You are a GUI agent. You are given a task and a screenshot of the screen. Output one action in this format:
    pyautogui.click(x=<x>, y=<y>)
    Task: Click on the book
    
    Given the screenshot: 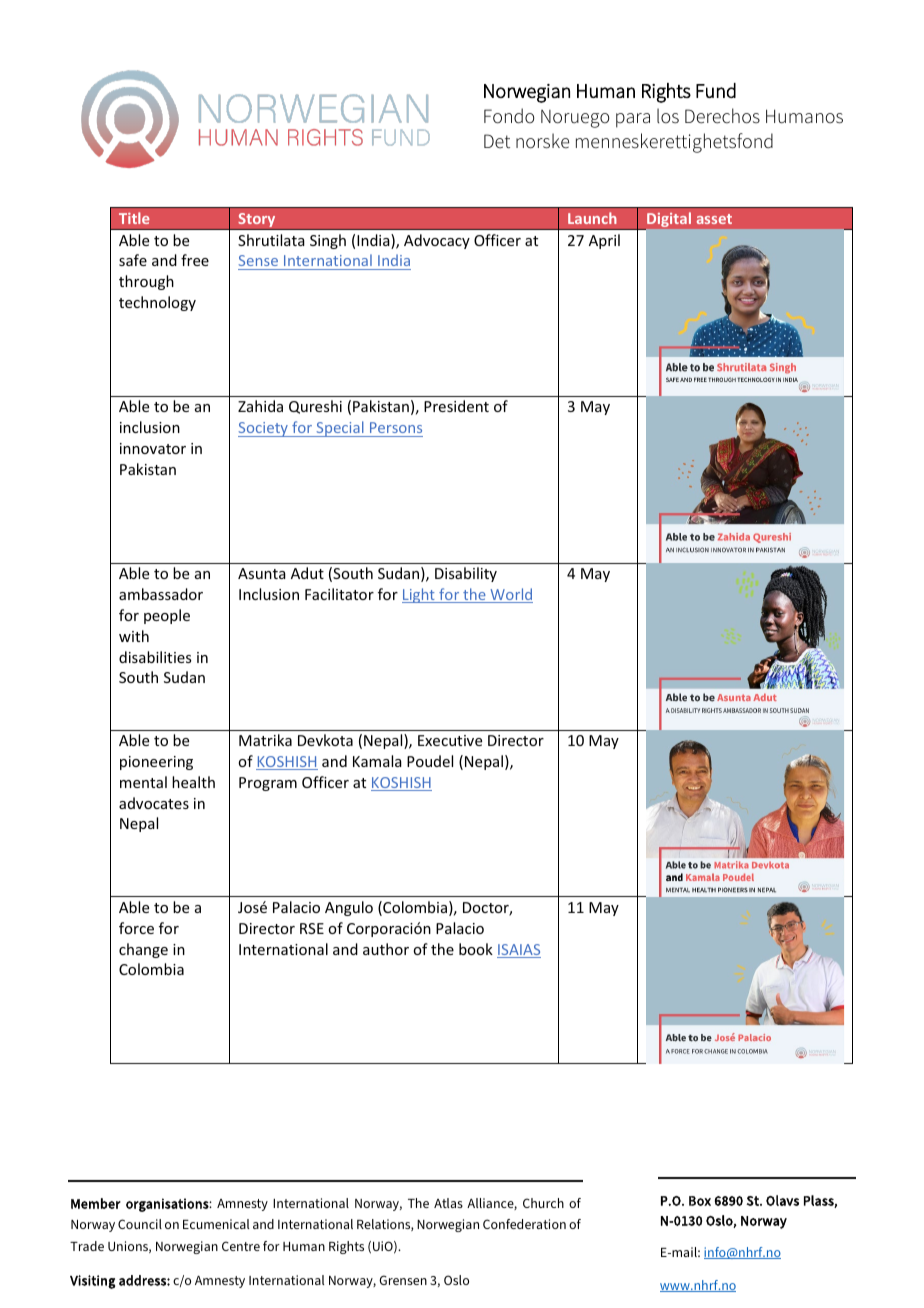 What is the action you would take?
    pyautogui.click(x=476, y=949)
